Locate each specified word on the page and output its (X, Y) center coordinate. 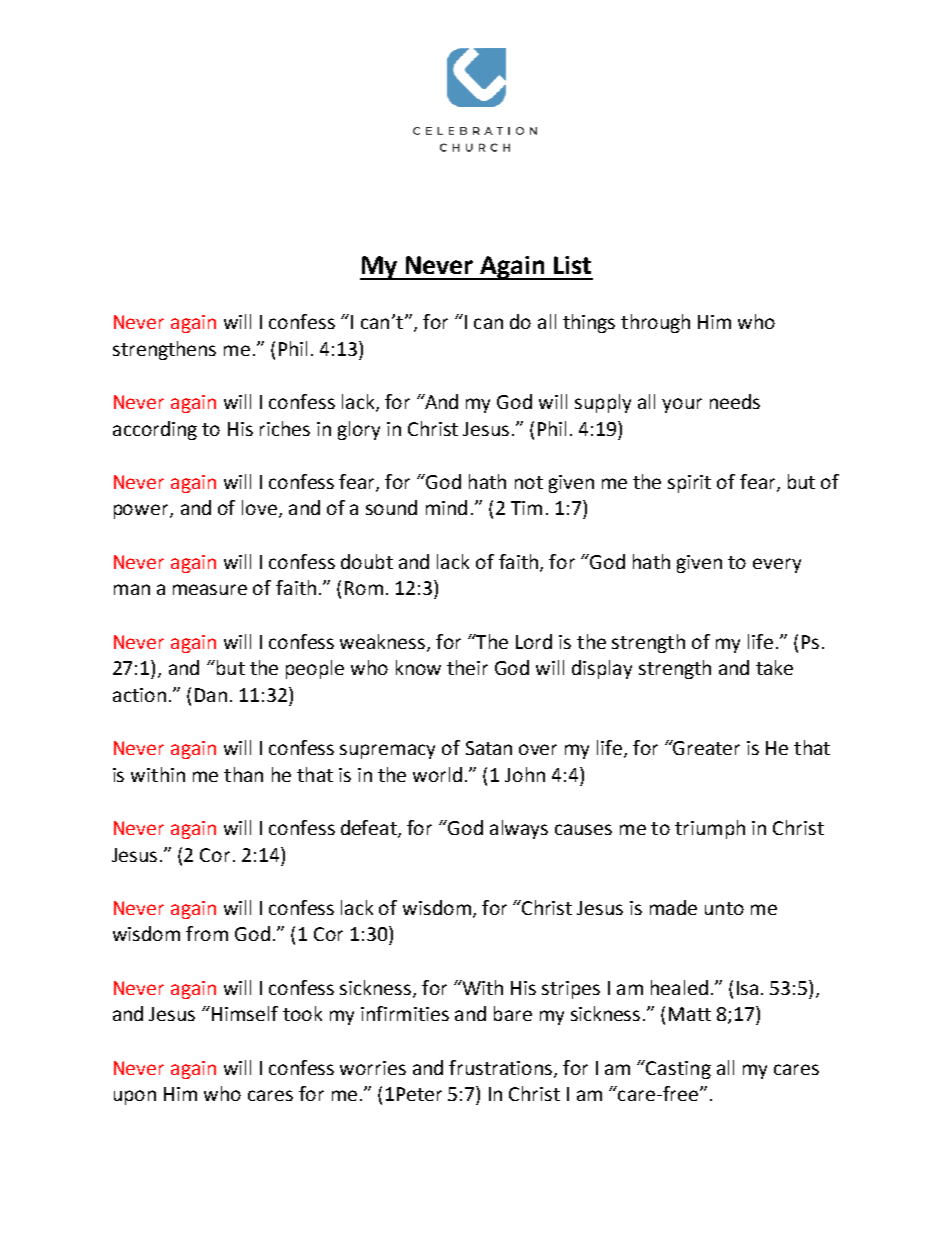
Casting (678, 1070)
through (655, 323)
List (572, 265)
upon (135, 1097)
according (155, 430)
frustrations (502, 1068)
